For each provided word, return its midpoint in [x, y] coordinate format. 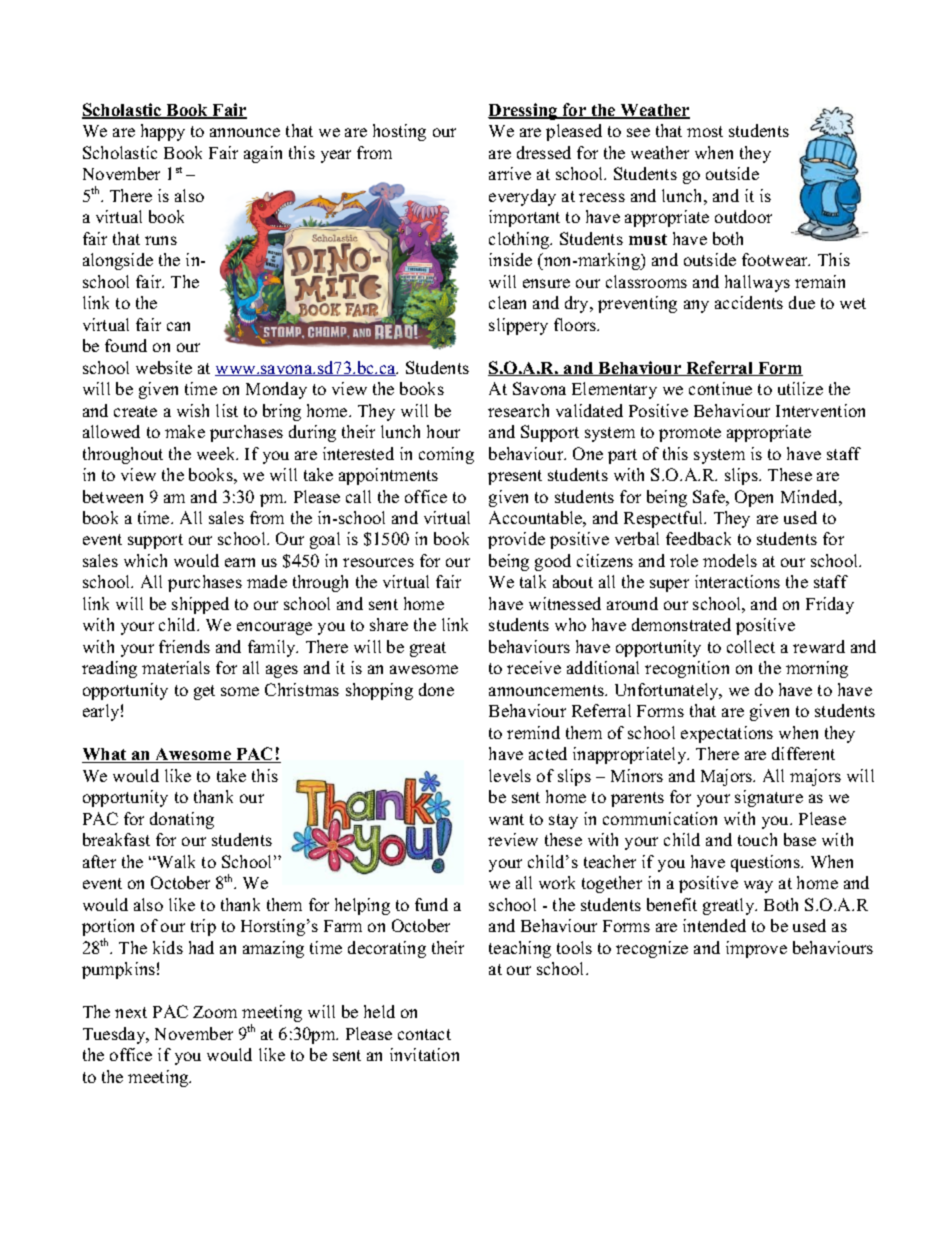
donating [182, 820]
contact [424, 1034]
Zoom [215, 1012]
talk [533, 581]
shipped [200, 605]
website [164, 367]
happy [163, 132]
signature [769, 798]
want [506, 819]
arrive [510, 173]
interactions [737, 581]
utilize [800, 388]
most [705, 131]
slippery [518, 326]
